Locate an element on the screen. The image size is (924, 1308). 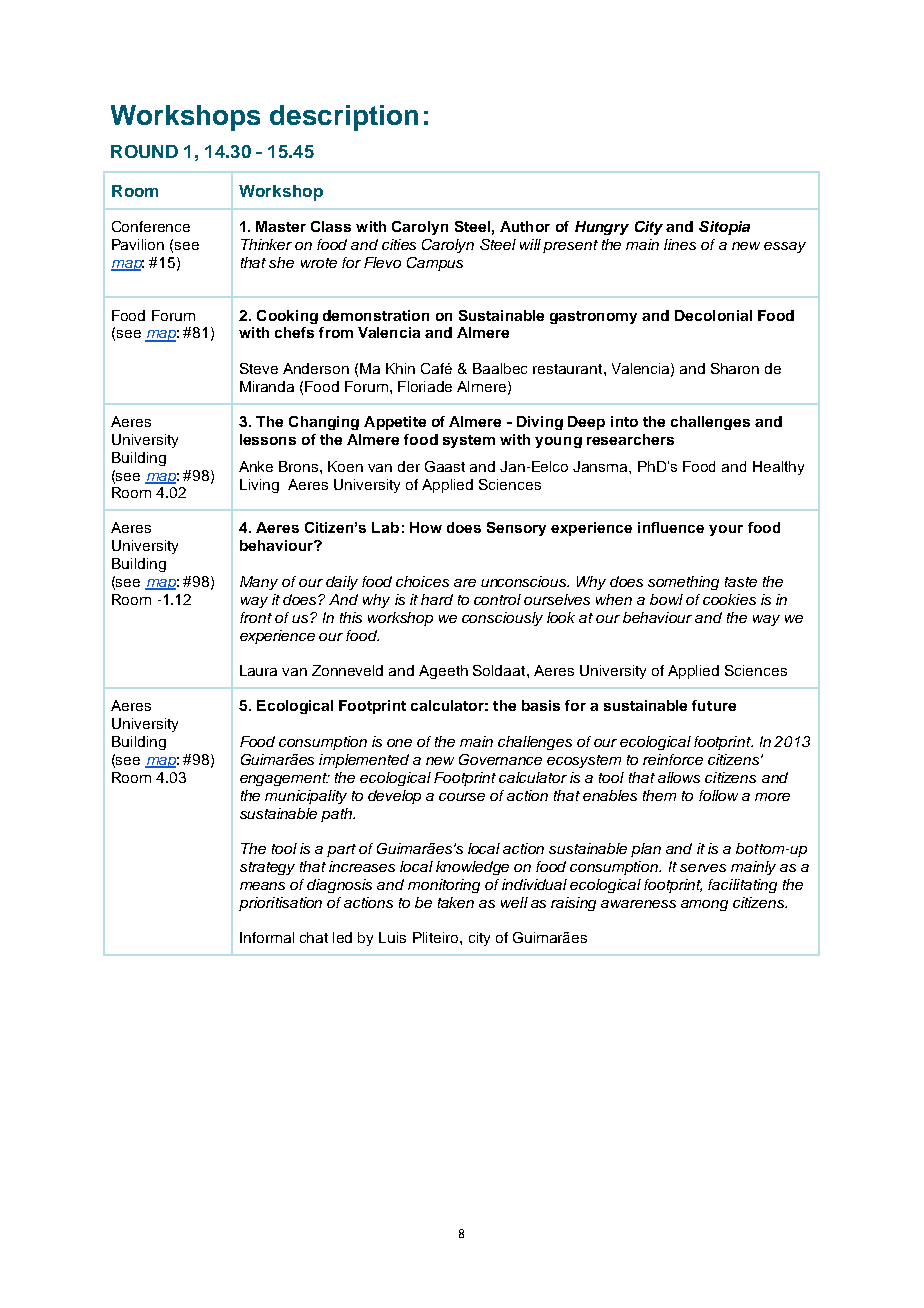
Decolonial is located at coordinates (713, 315).
